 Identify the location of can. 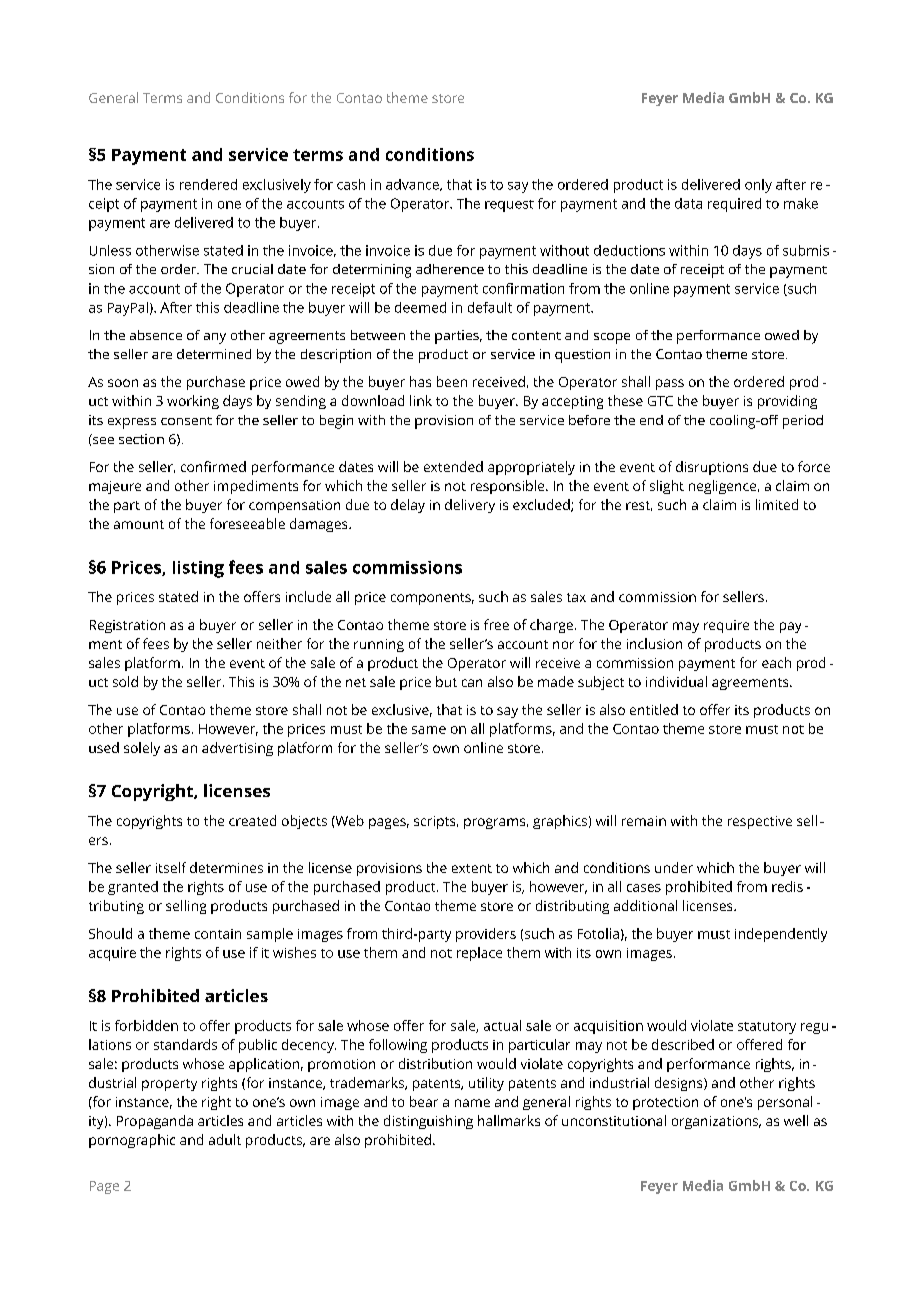
(472, 683).
